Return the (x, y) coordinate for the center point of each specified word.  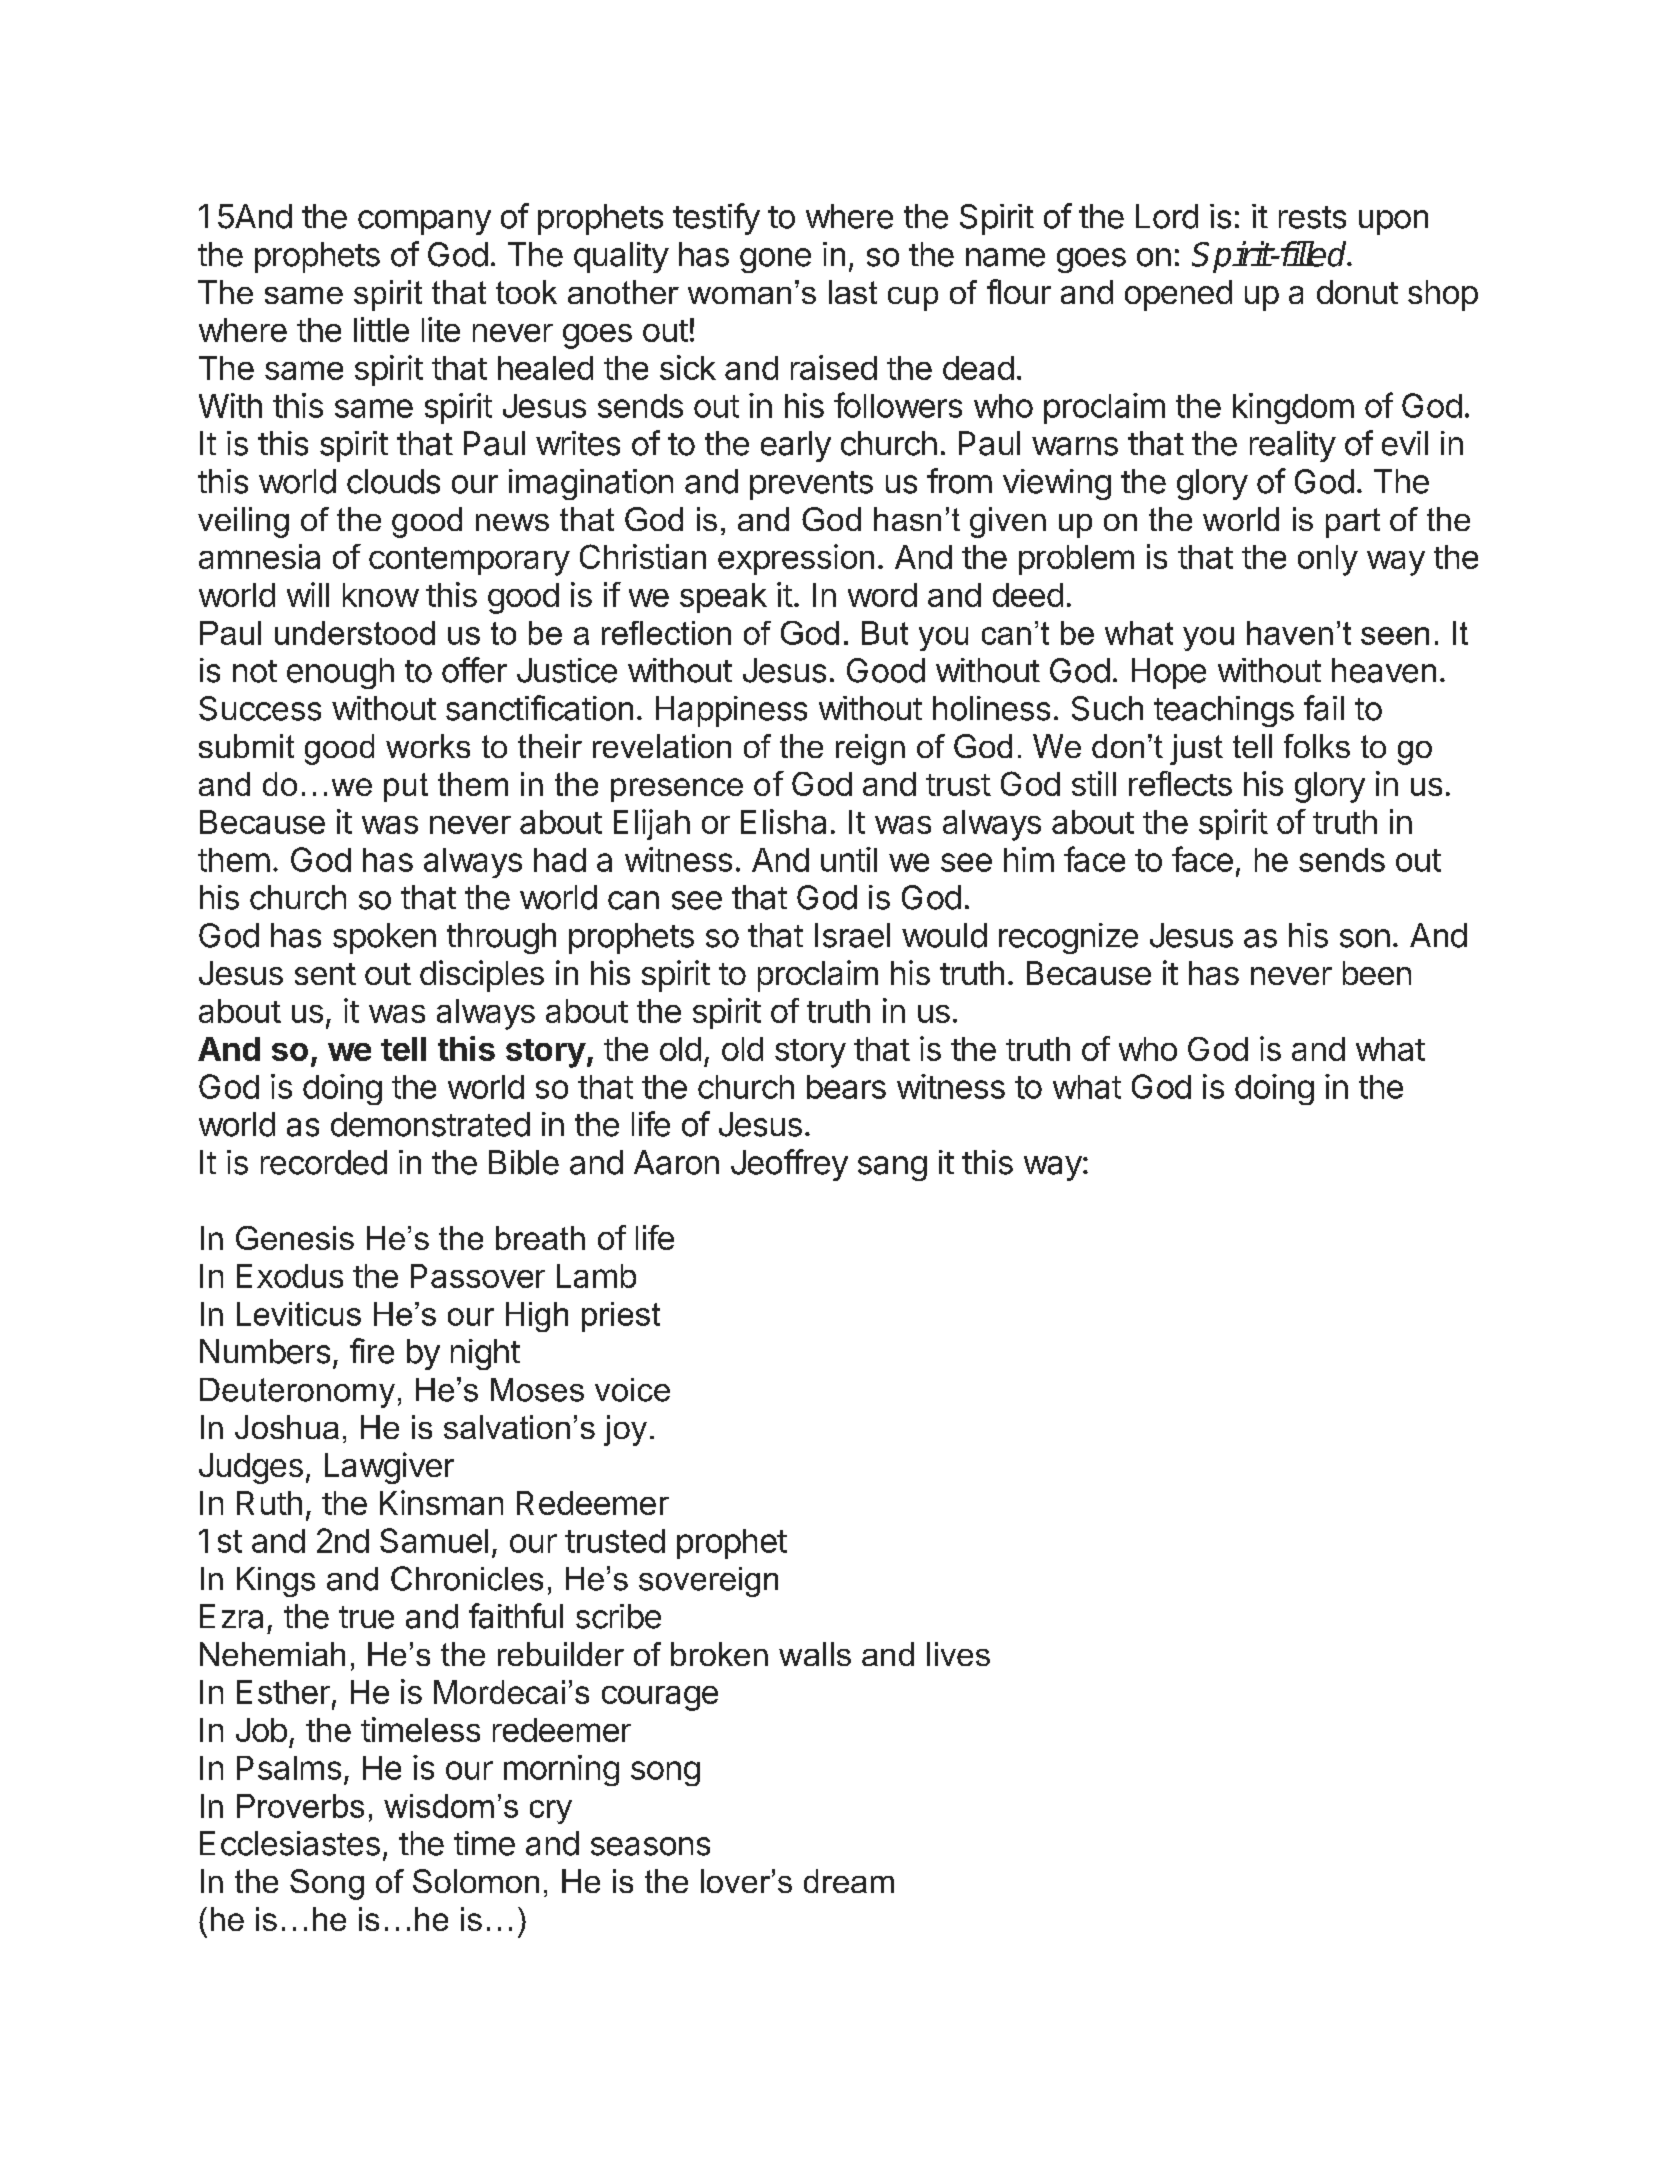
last (853, 292)
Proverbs (300, 1806)
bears (846, 1087)
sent (325, 974)
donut (1357, 292)
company (424, 222)
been (1377, 973)
